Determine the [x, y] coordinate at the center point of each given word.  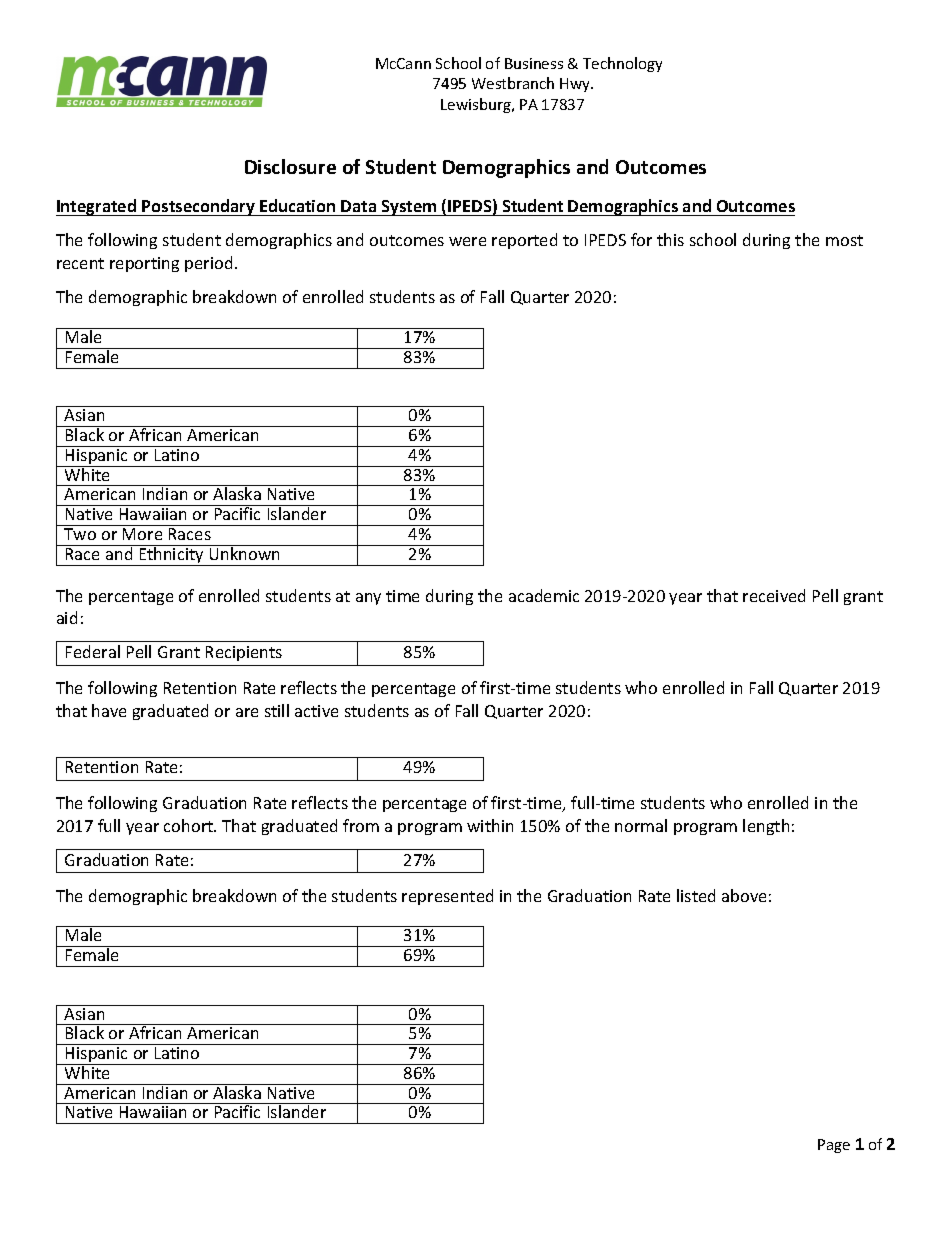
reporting [144, 264]
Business [534, 63]
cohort [190, 825]
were [467, 241]
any [368, 599]
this [670, 239]
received [774, 595]
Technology [622, 64]
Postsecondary [198, 207]
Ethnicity [171, 555]
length [766, 827]
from [361, 825]
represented [447, 897]
